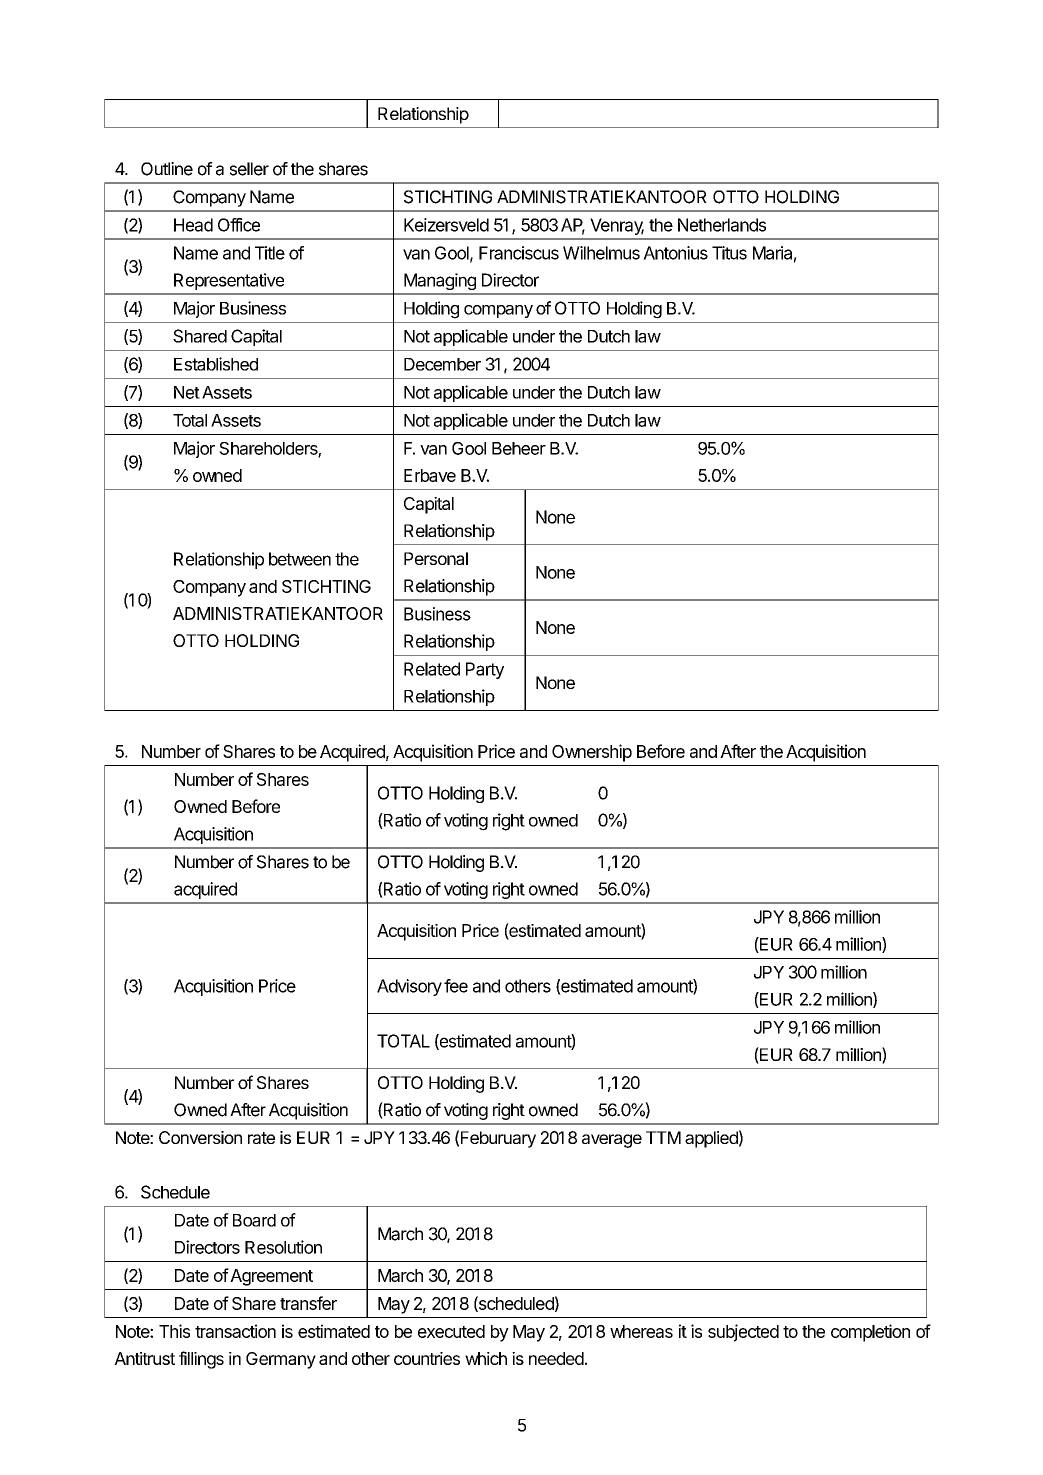  Describe the element at coordinates (235, 1331) in the screenshot. I see `transaction` at that location.
